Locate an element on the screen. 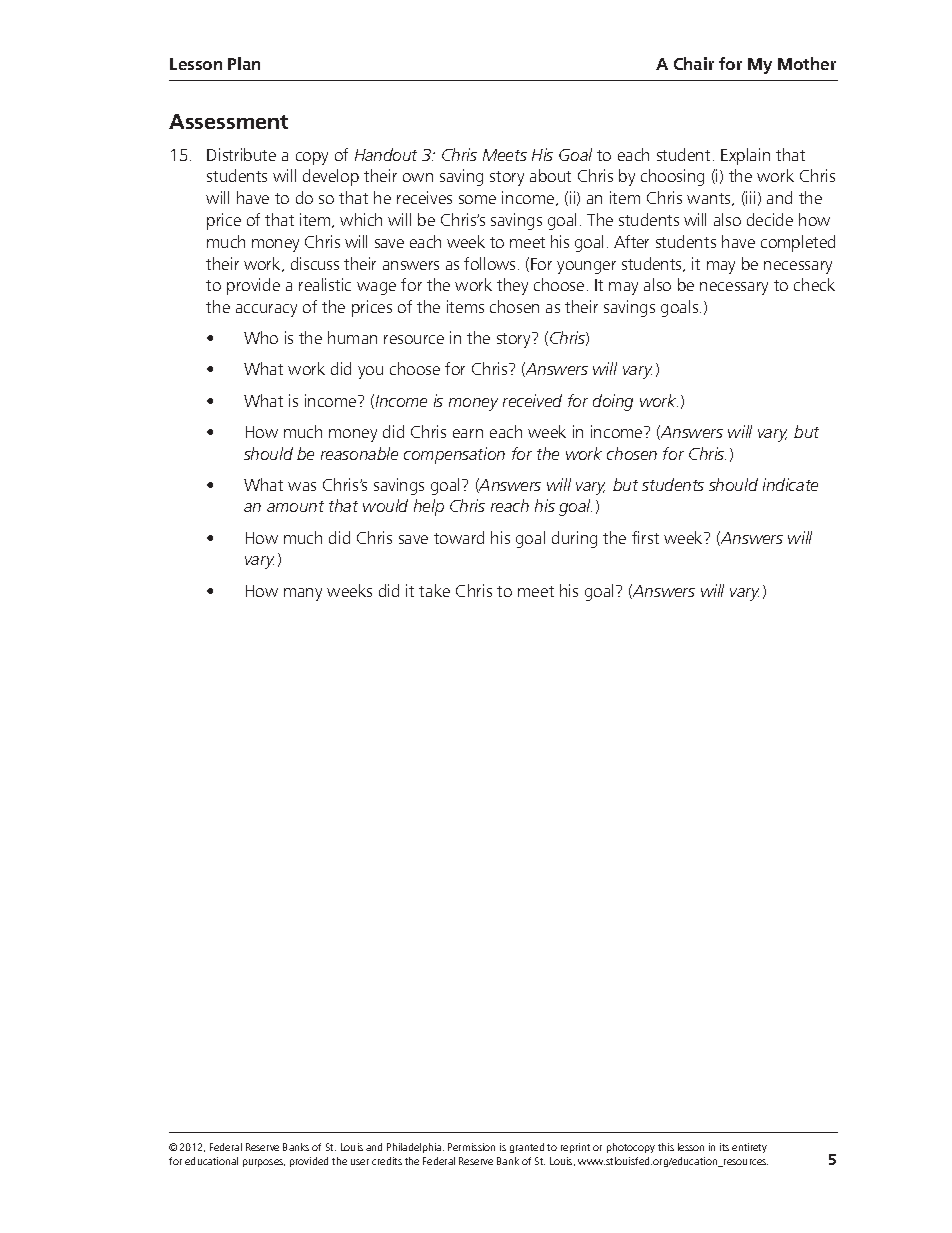 This screenshot has height=1233, width=952. entirety is located at coordinates (749, 1148).
